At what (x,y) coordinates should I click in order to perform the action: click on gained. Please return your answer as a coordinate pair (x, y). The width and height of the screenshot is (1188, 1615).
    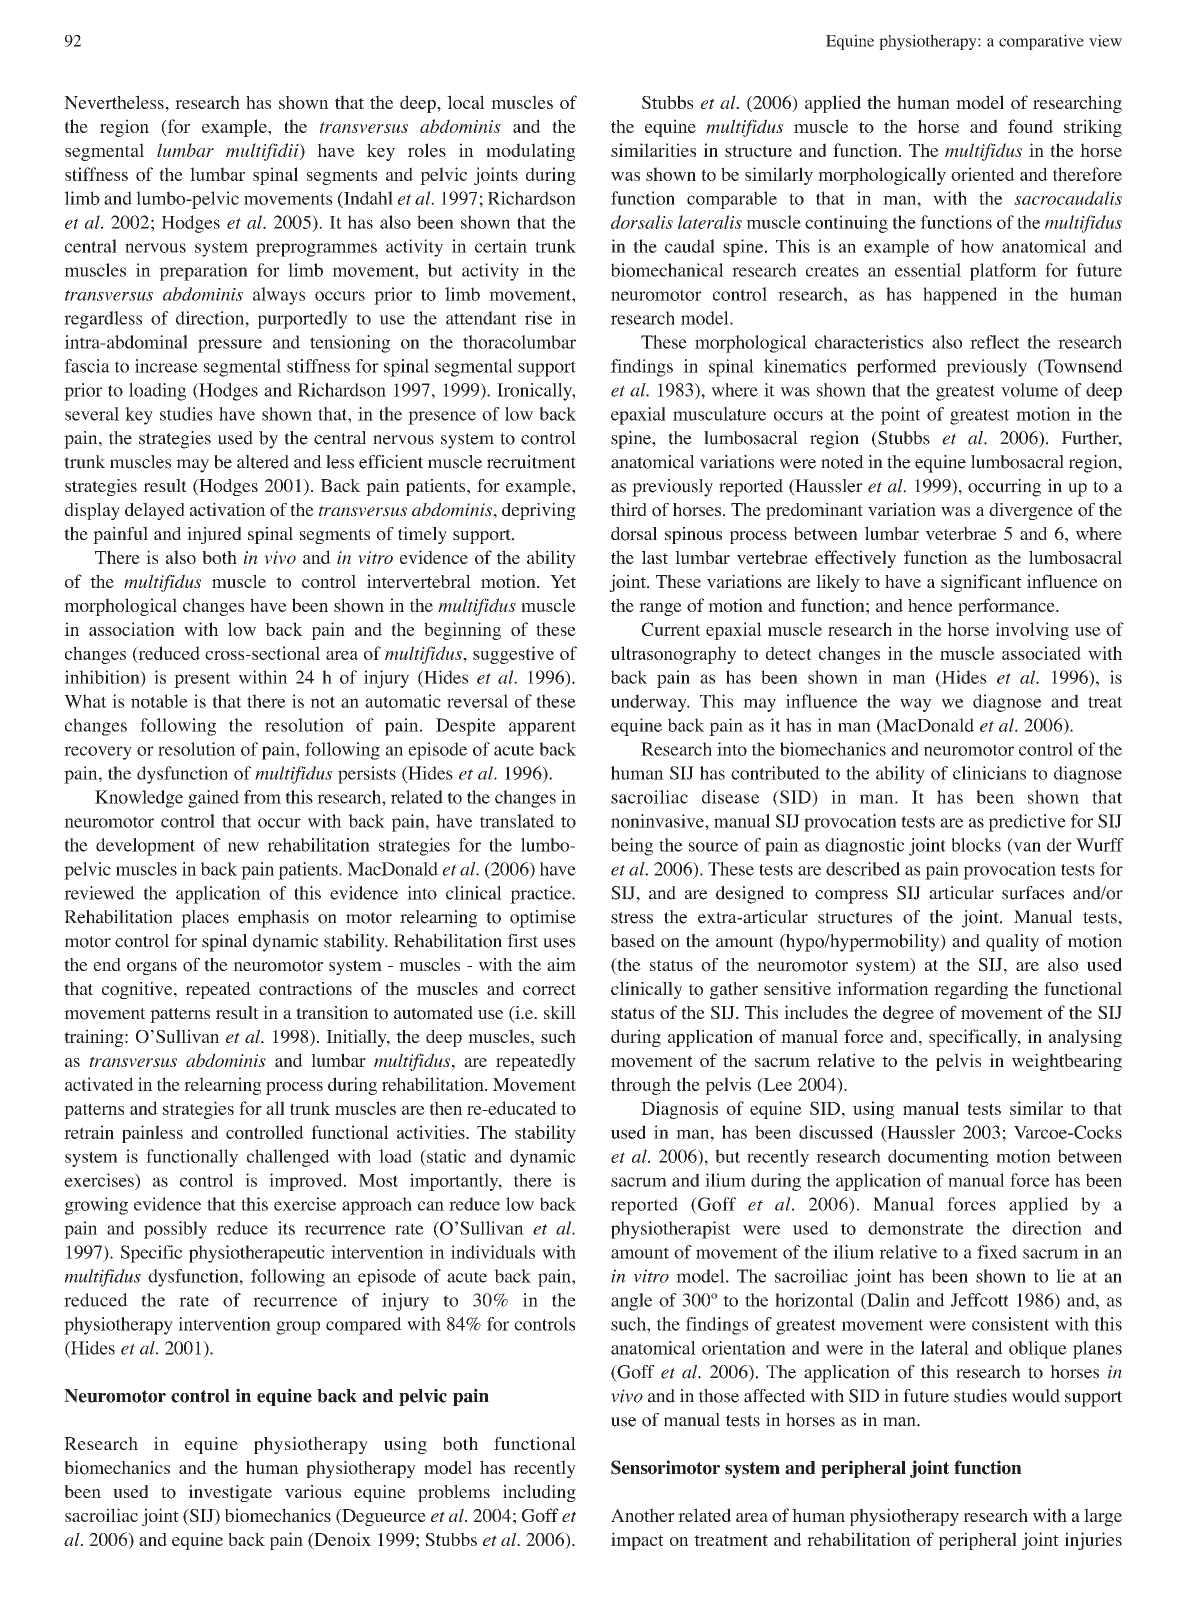
    Looking at the image, I should click on (213, 799).
